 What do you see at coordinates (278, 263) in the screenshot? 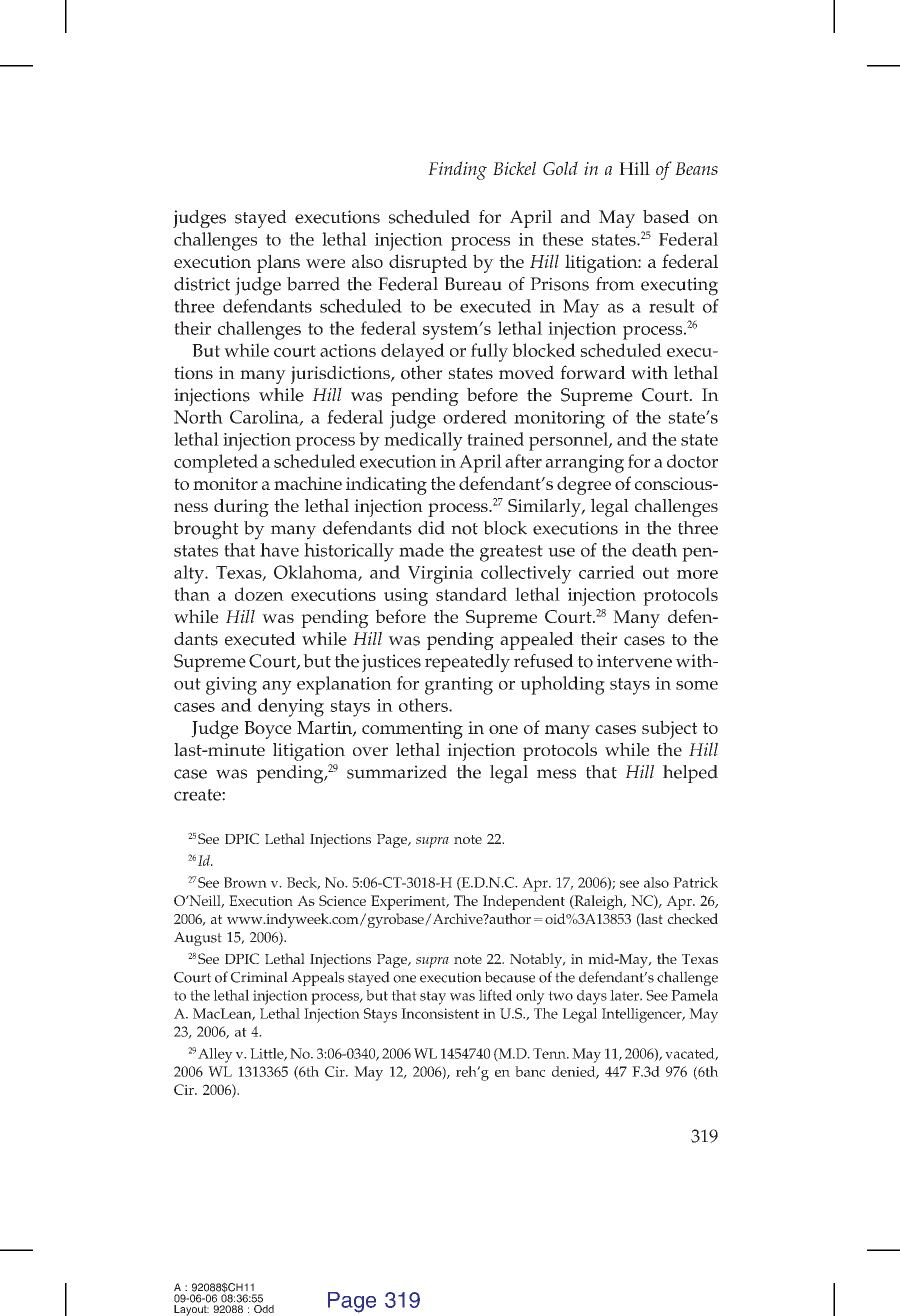
I see `plans` at bounding box center [278, 263].
